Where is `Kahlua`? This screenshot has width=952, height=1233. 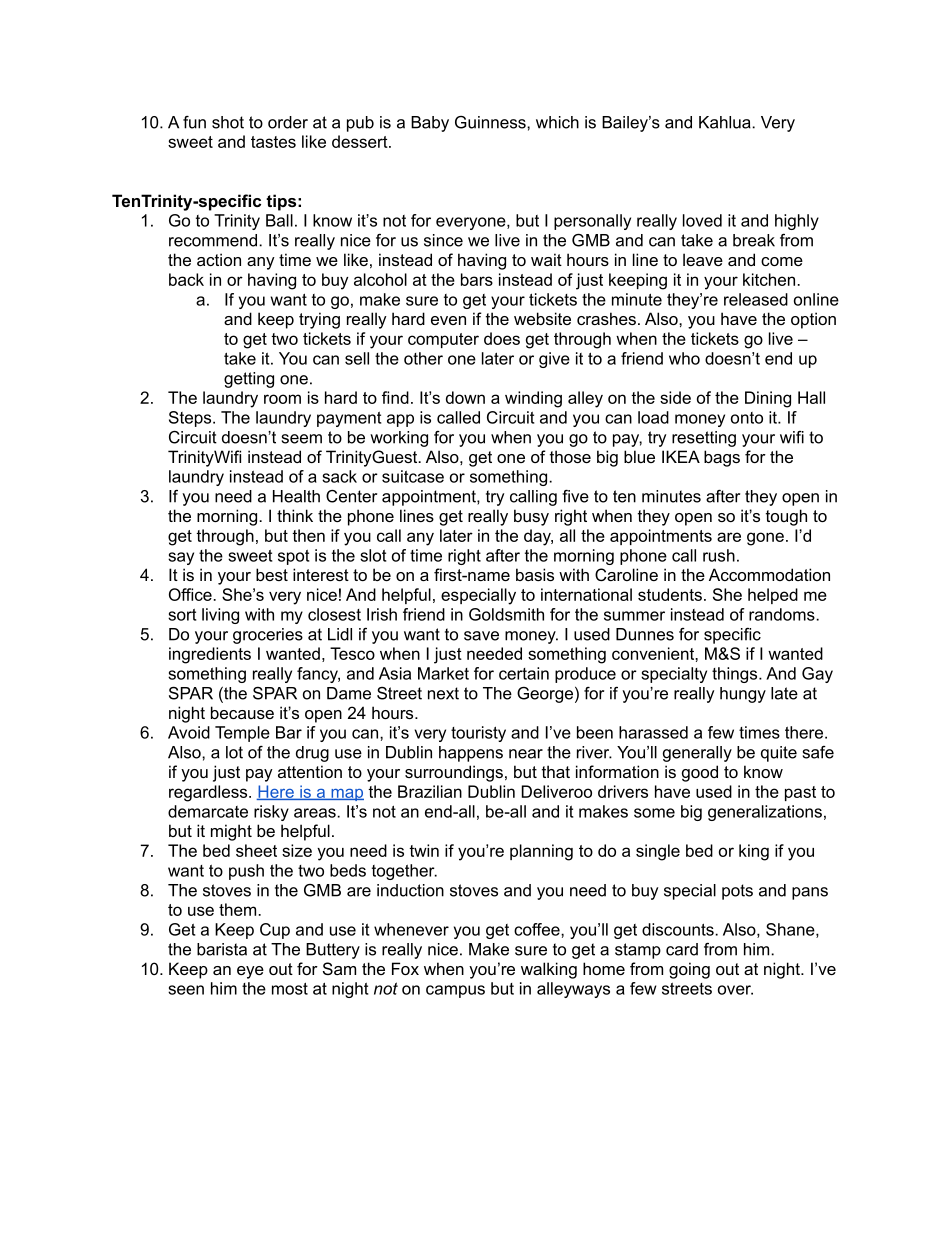 Kahlua is located at coordinates (726, 122).
